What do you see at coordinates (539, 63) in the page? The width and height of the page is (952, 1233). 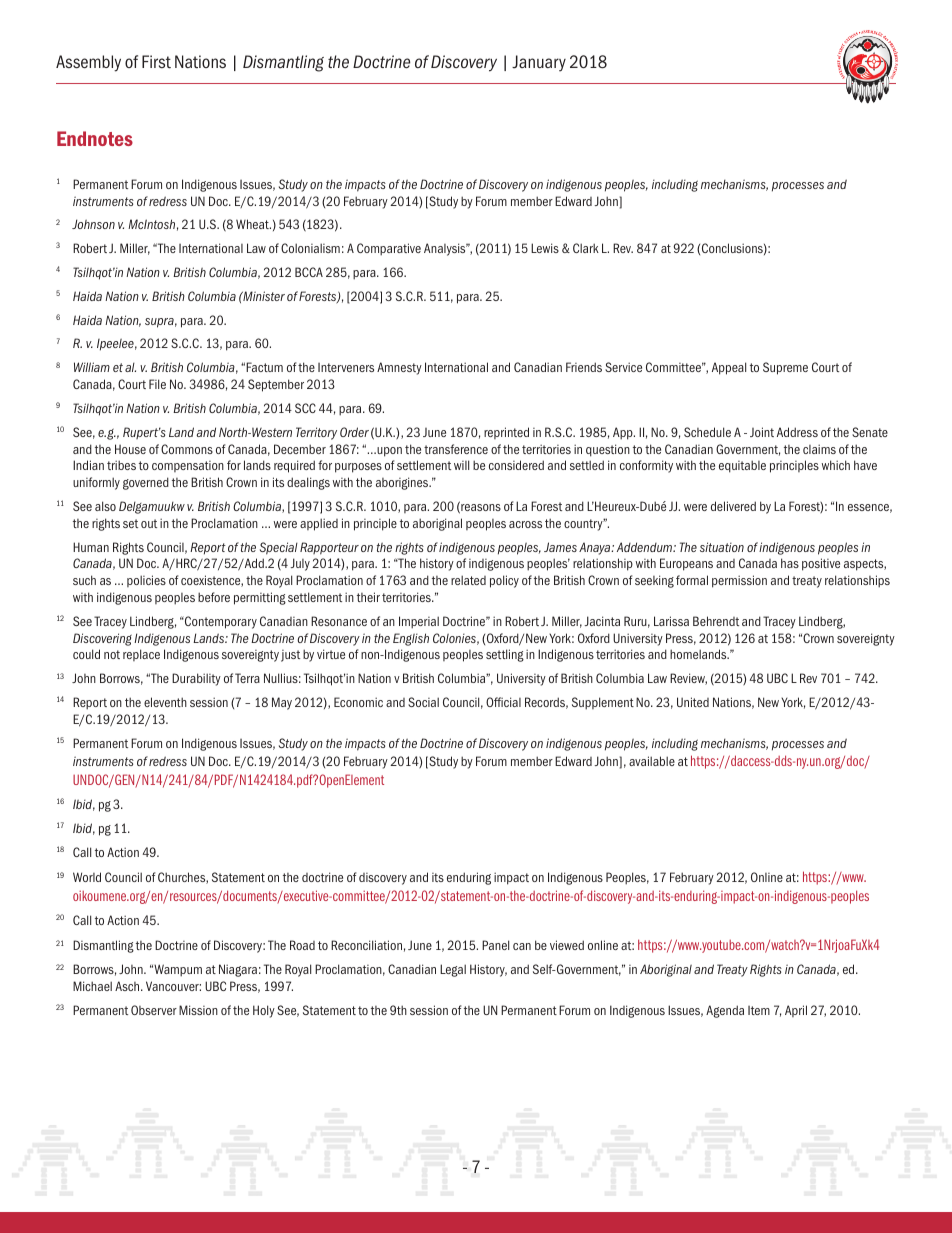 I see `January` at bounding box center [539, 63].
